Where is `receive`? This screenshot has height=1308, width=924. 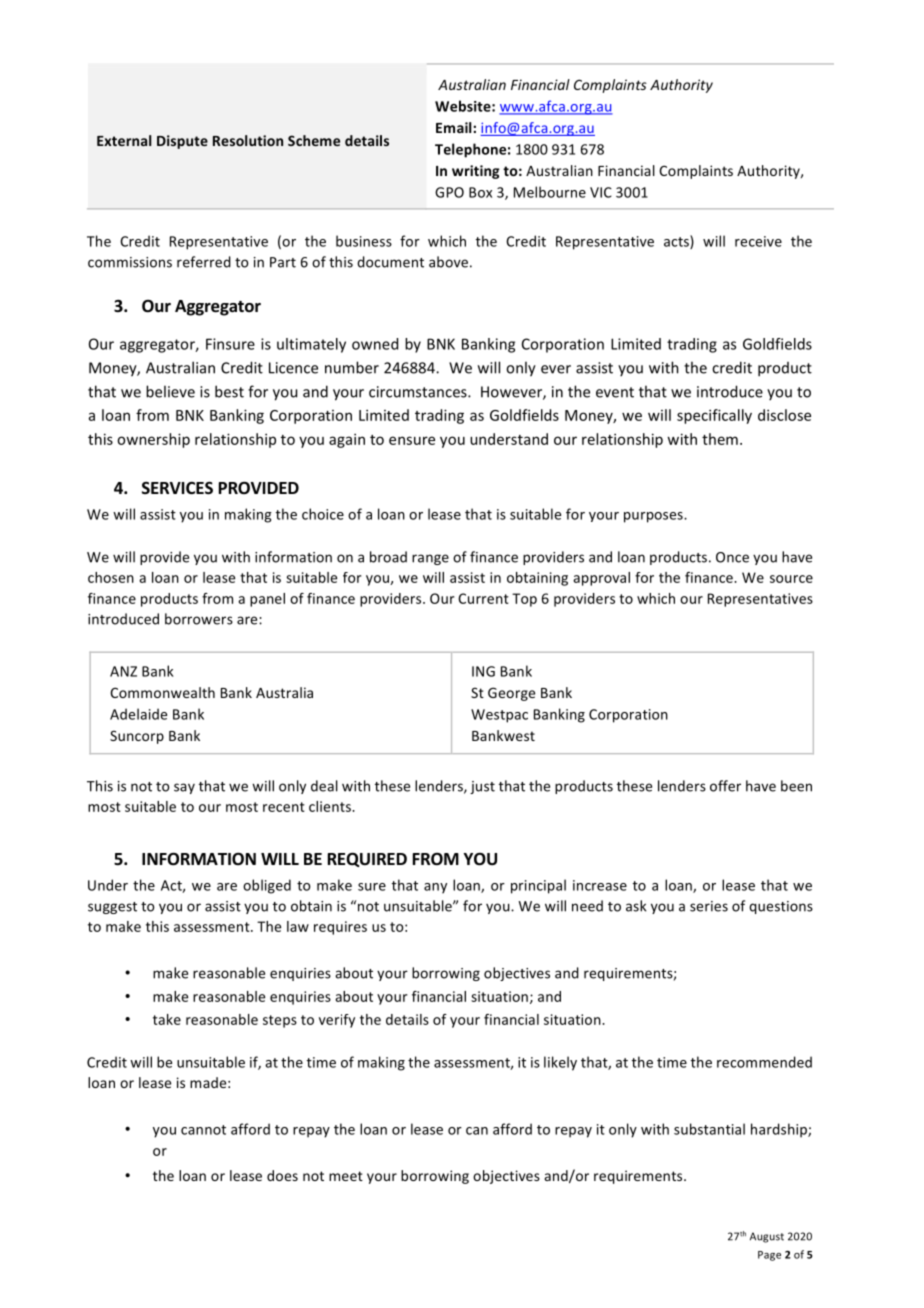 receive is located at coordinates (758, 241).
